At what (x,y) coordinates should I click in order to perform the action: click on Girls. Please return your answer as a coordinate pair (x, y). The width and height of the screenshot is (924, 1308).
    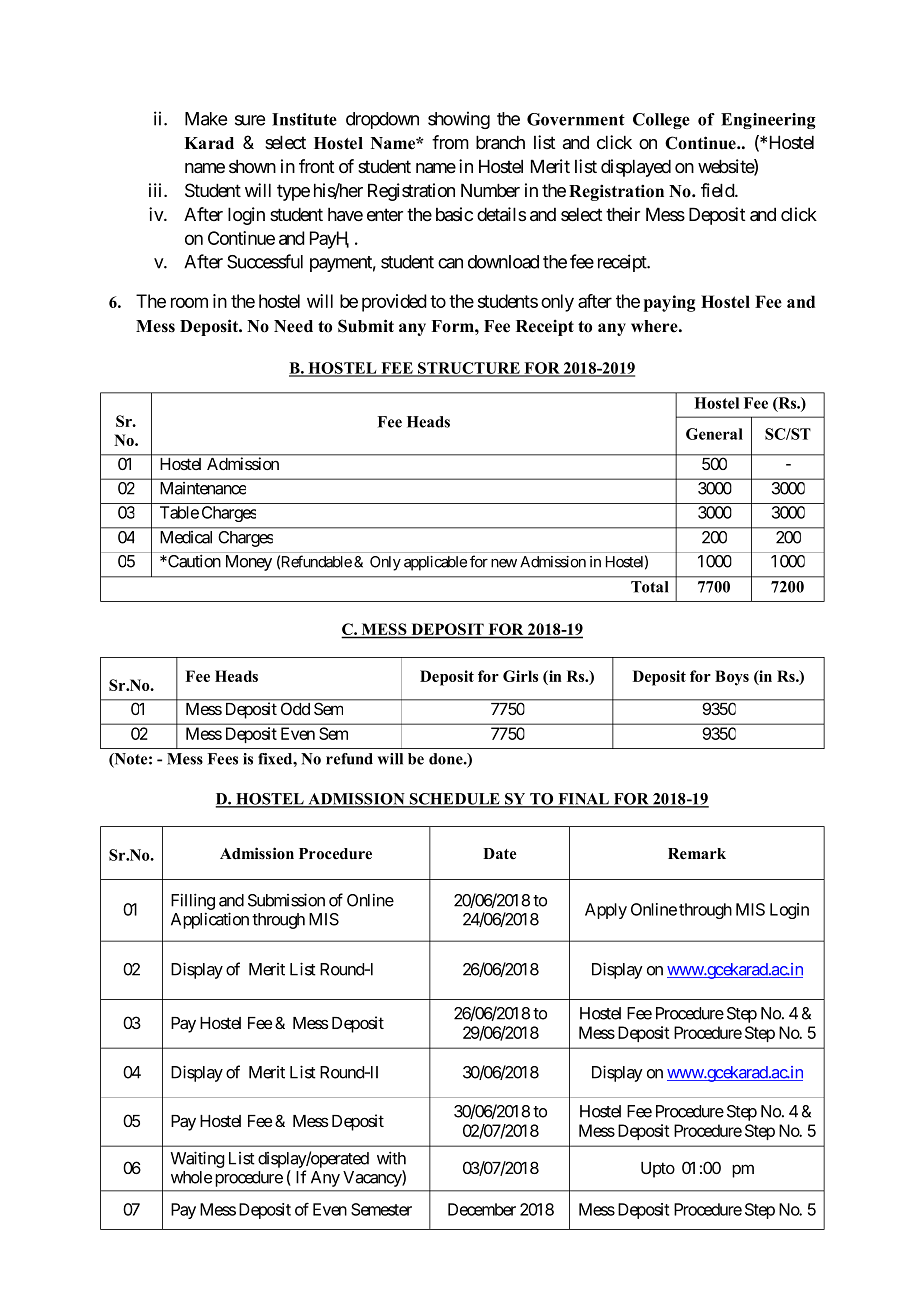
    Looking at the image, I should click on (520, 676).
